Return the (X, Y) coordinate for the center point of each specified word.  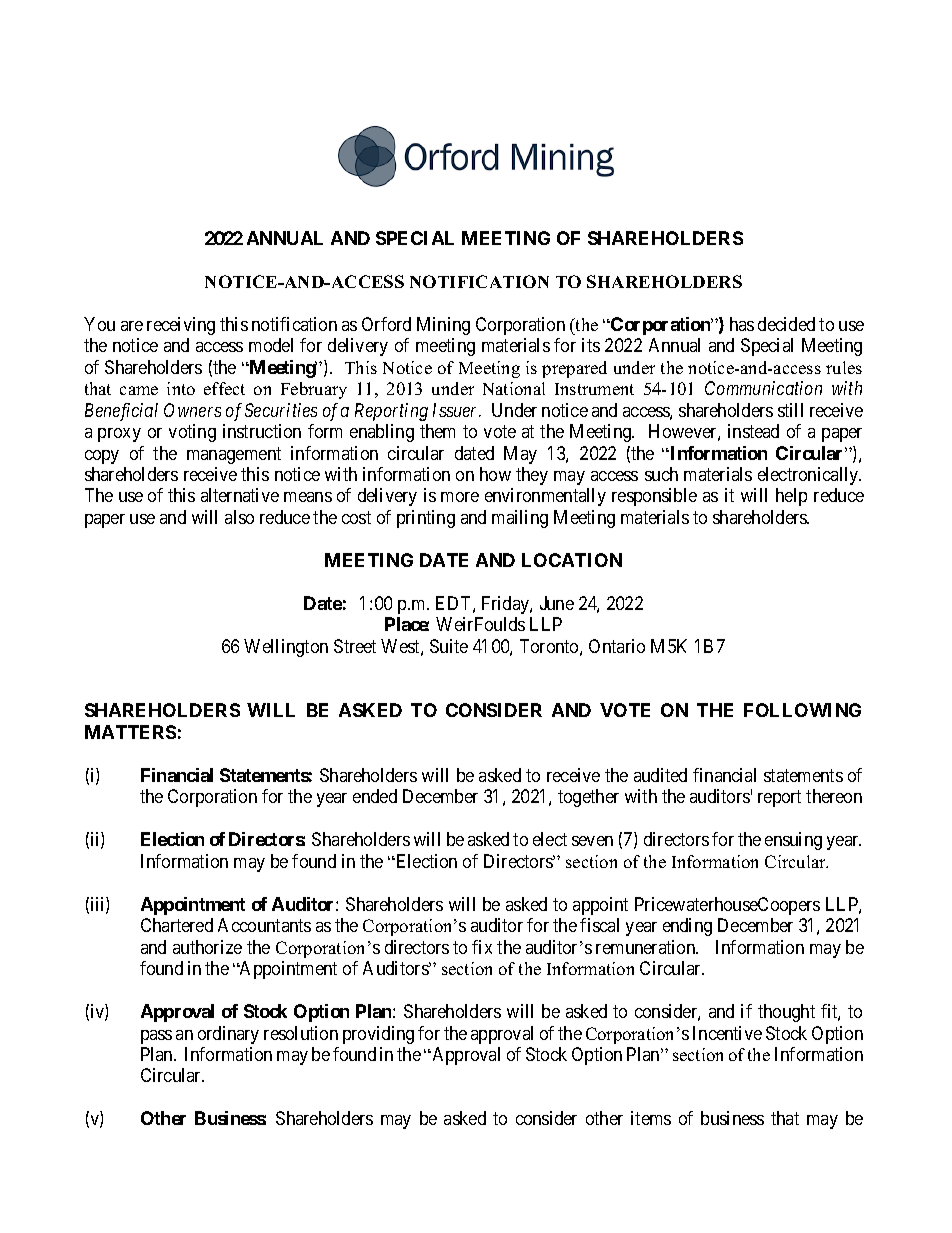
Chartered (177, 925)
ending (687, 927)
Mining (443, 326)
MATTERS (130, 732)
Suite (449, 646)
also (239, 517)
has (742, 324)
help (791, 497)
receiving (181, 326)
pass (156, 1037)
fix (482, 947)
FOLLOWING (802, 710)
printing (426, 519)
